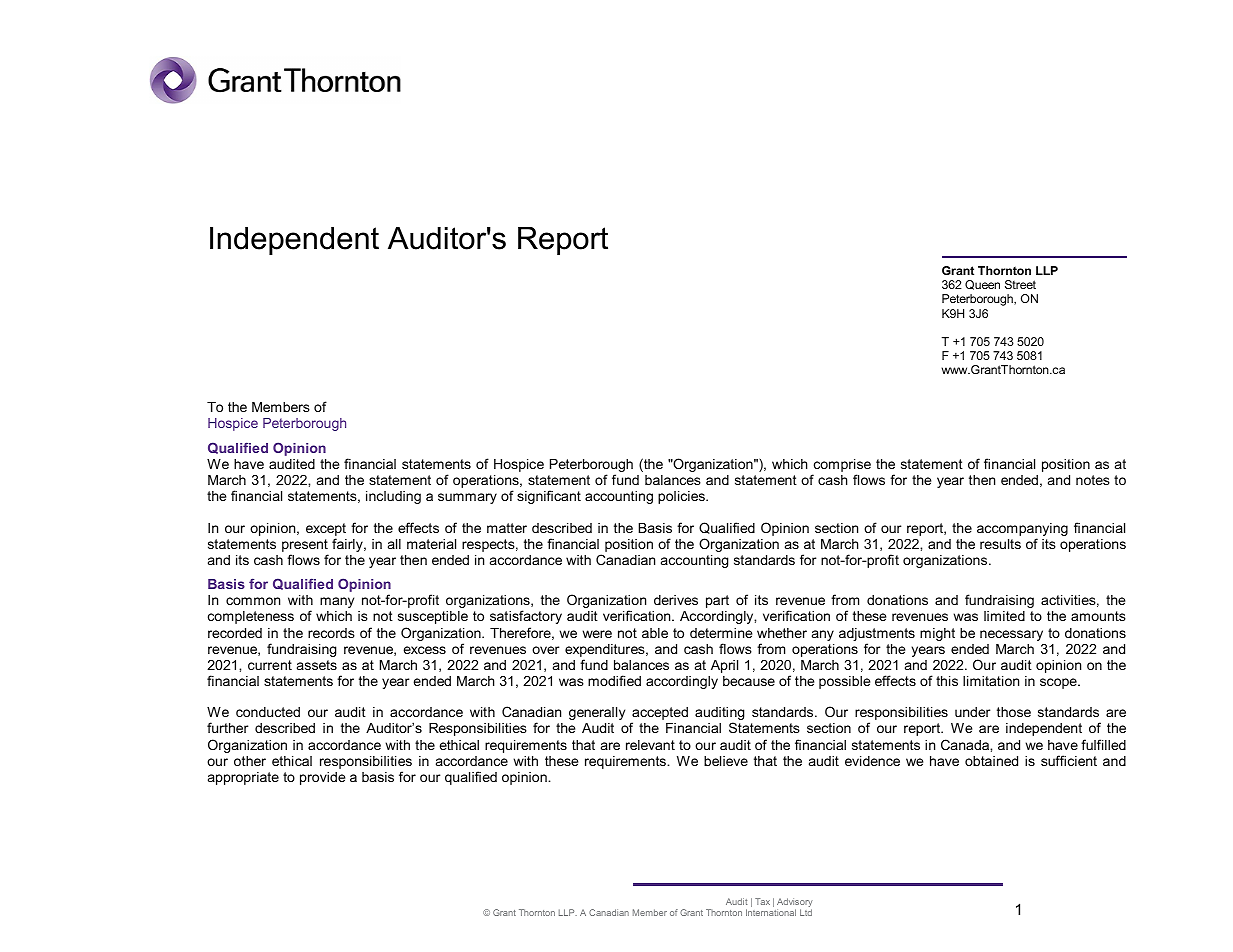 This page has width=1233, height=952. Describe the element at coordinates (326, 531) in the page. I see `except` at that location.
